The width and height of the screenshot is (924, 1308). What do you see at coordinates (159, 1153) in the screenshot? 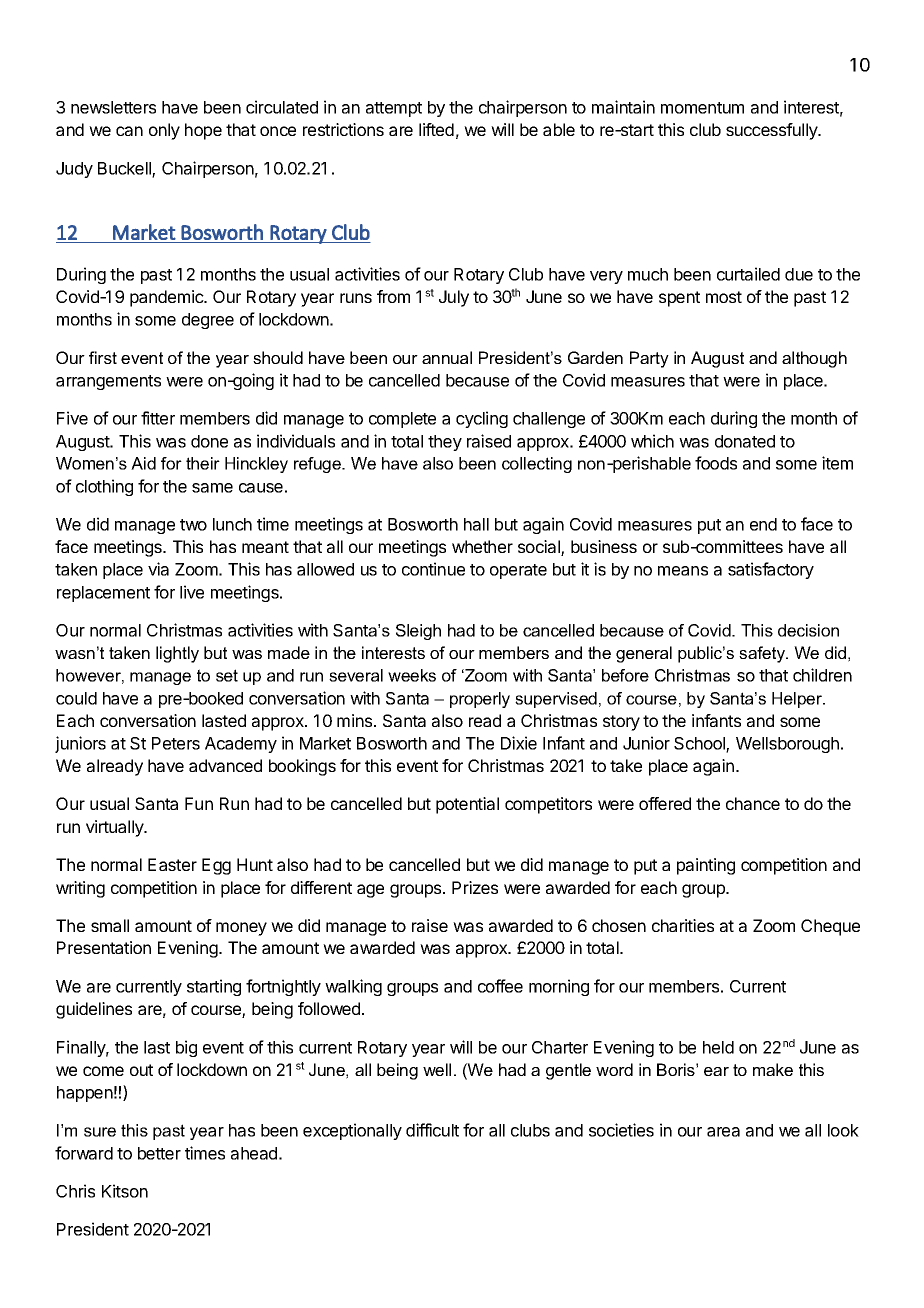
I see `better` at bounding box center [159, 1153].
